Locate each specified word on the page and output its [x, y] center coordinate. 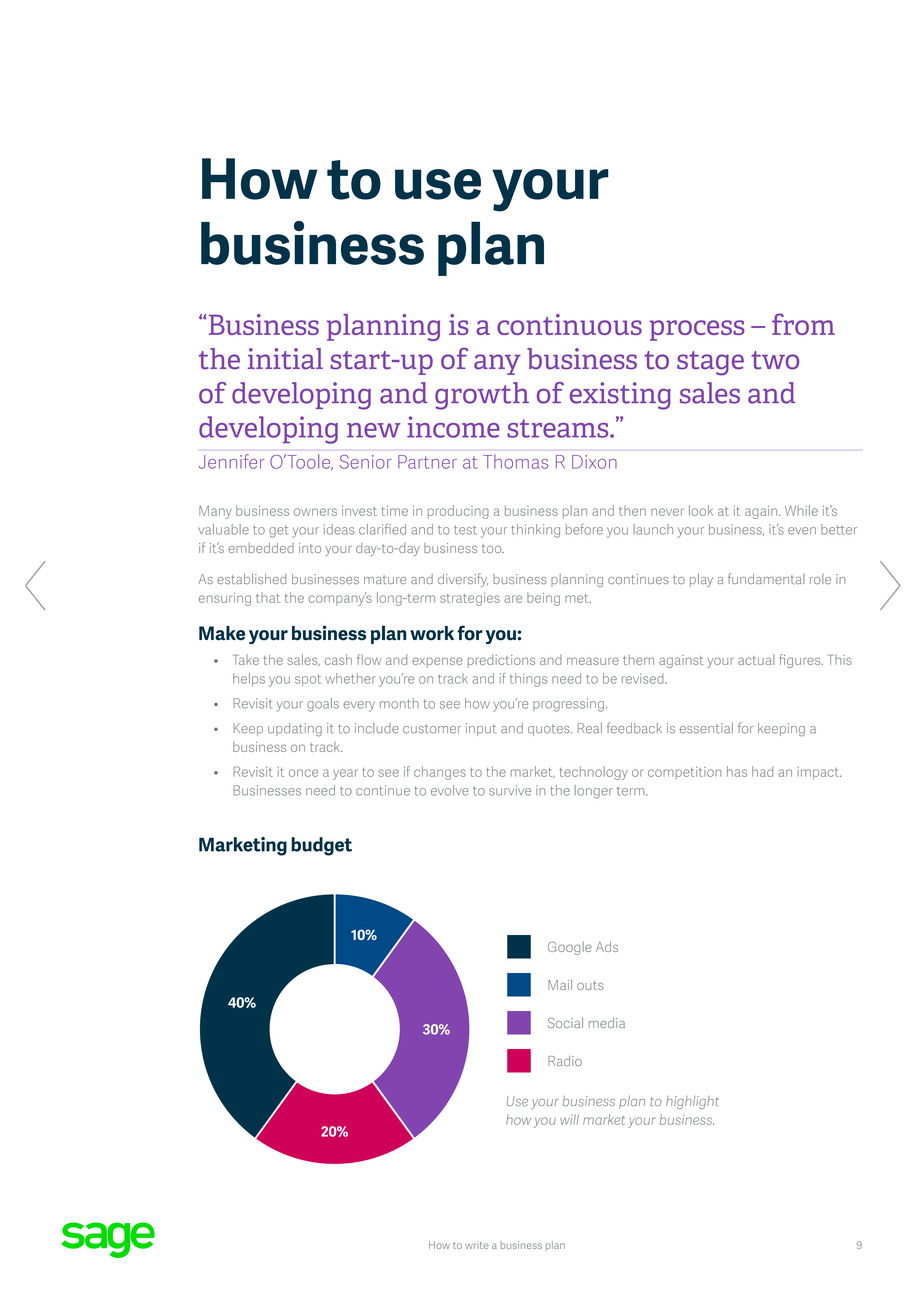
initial [285, 359]
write [477, 1245]
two [775, 360]
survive [510, 790]
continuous [569, 324]
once [303, 773]
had [762, 771]
